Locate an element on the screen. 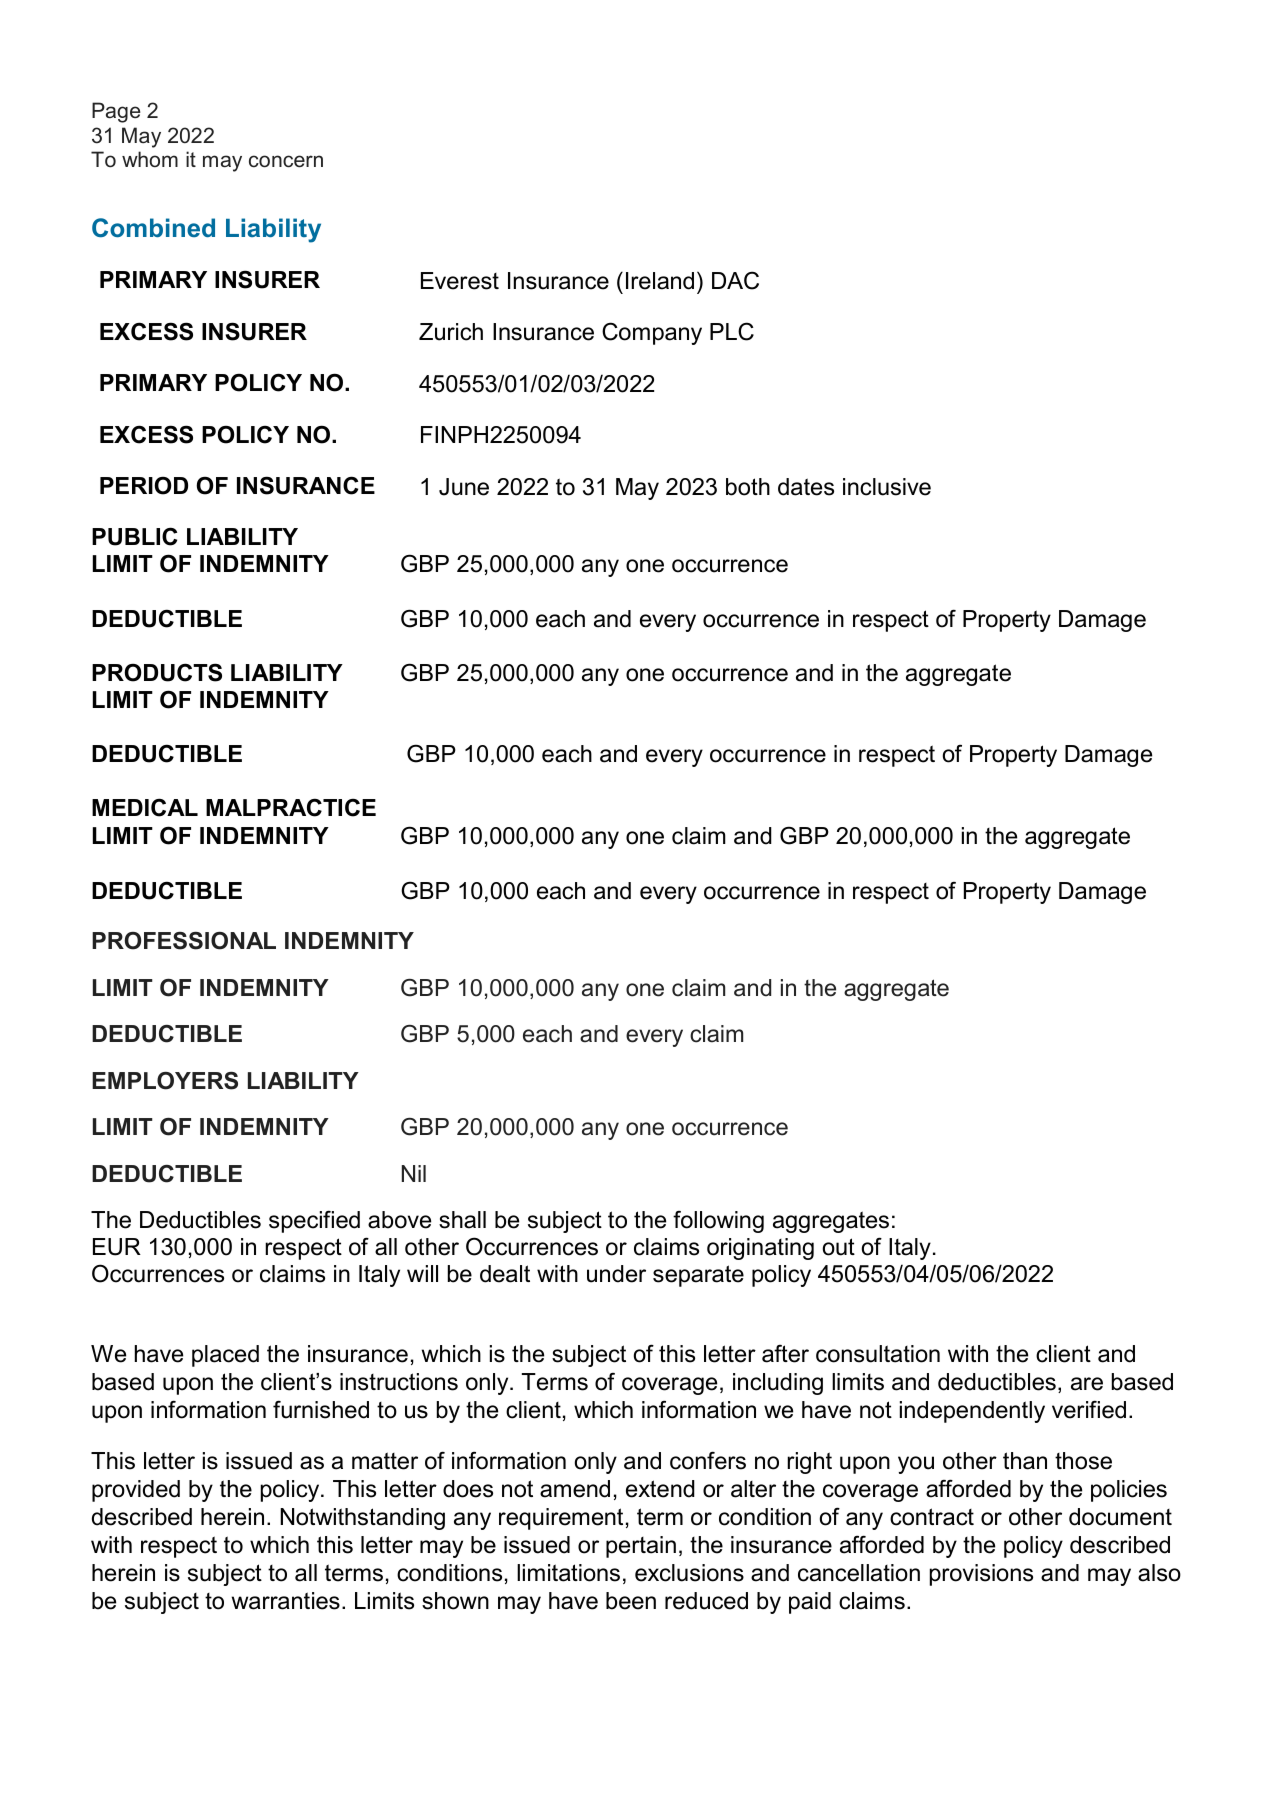  concern is located at coordinates (286, 161).
